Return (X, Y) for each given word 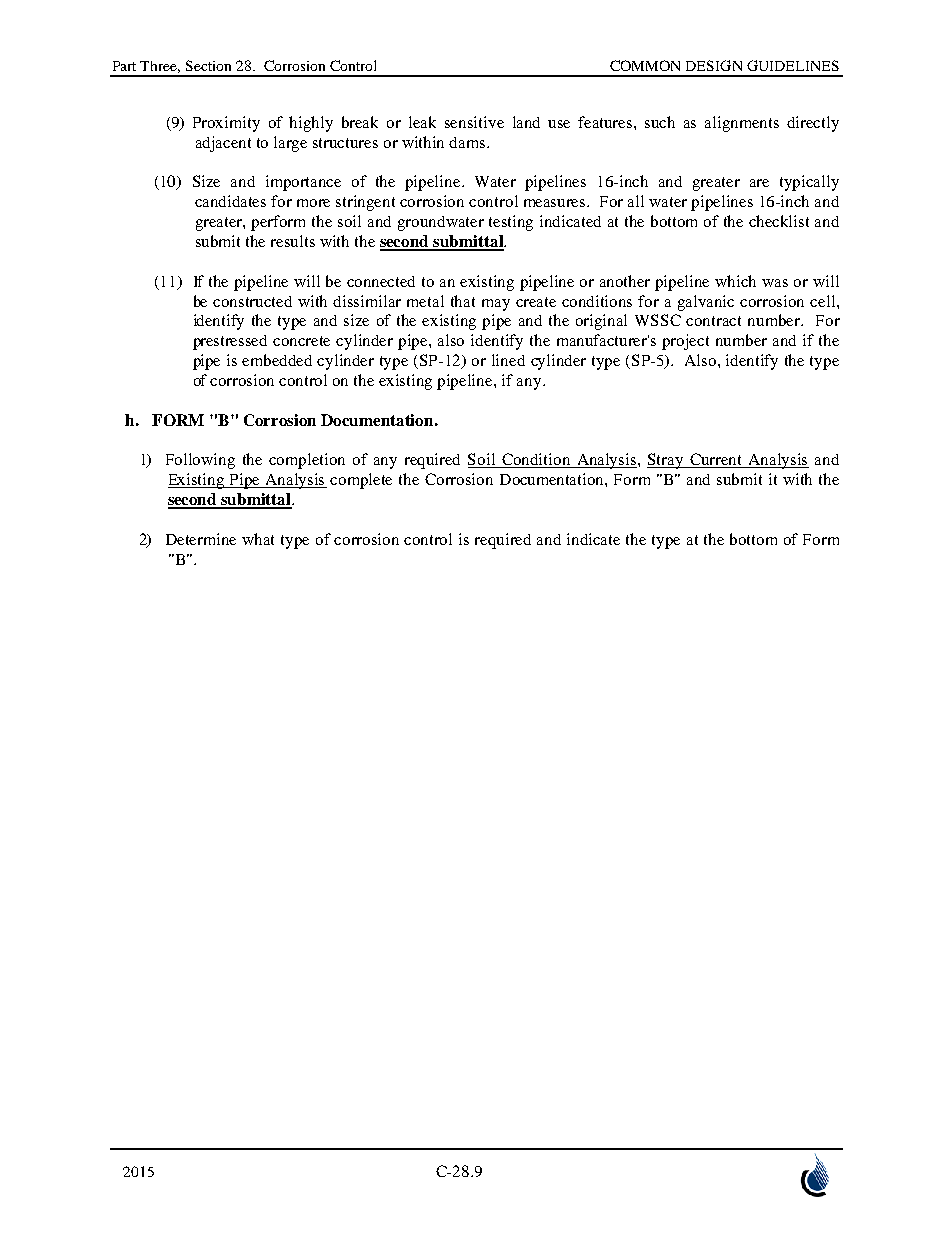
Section (208, 65)
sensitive (474, 122)
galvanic (706, 303)
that (463, 301)
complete (361, 481)
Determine (201, 539)
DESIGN (714, 65)
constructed (252, 301)
